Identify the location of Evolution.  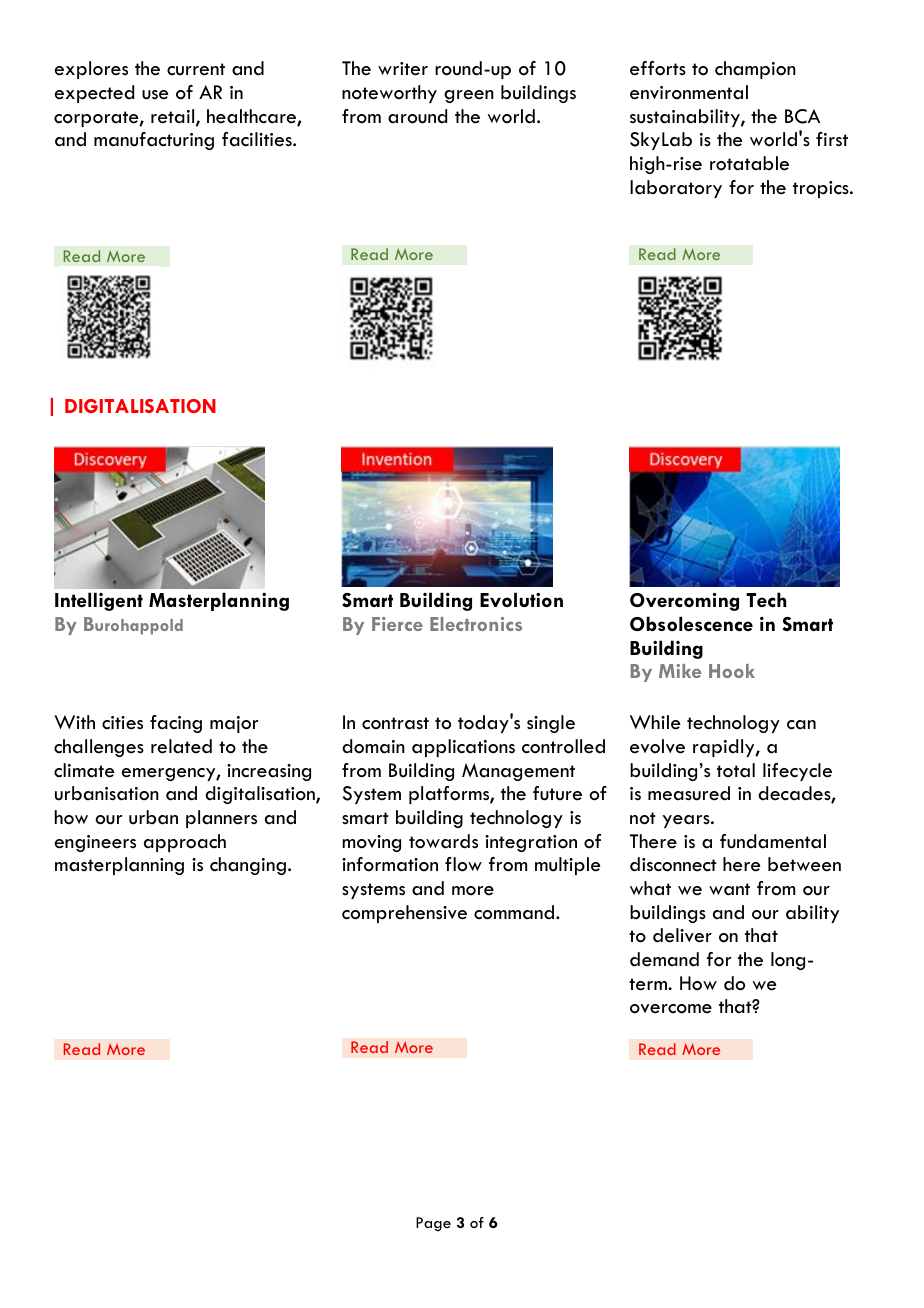
(521, 599).
